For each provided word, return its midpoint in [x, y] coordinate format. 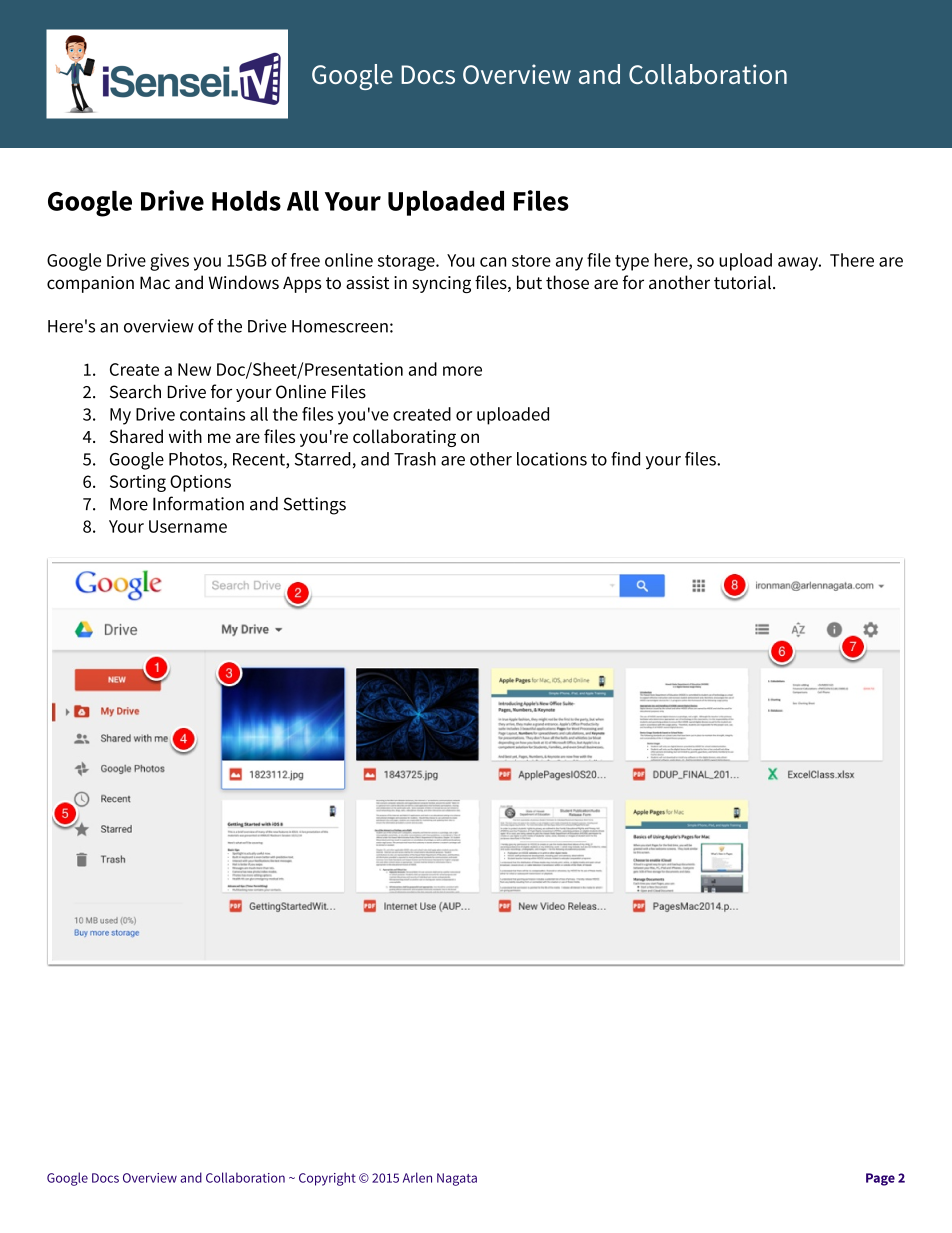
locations [552, 459]
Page [880, 1179]
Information [198, 503]
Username [188, 526]
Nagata [457, 1179]
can [493, 262]
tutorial [744, 282]
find [625, 459]
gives [169, 262]
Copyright [327, 1179]
